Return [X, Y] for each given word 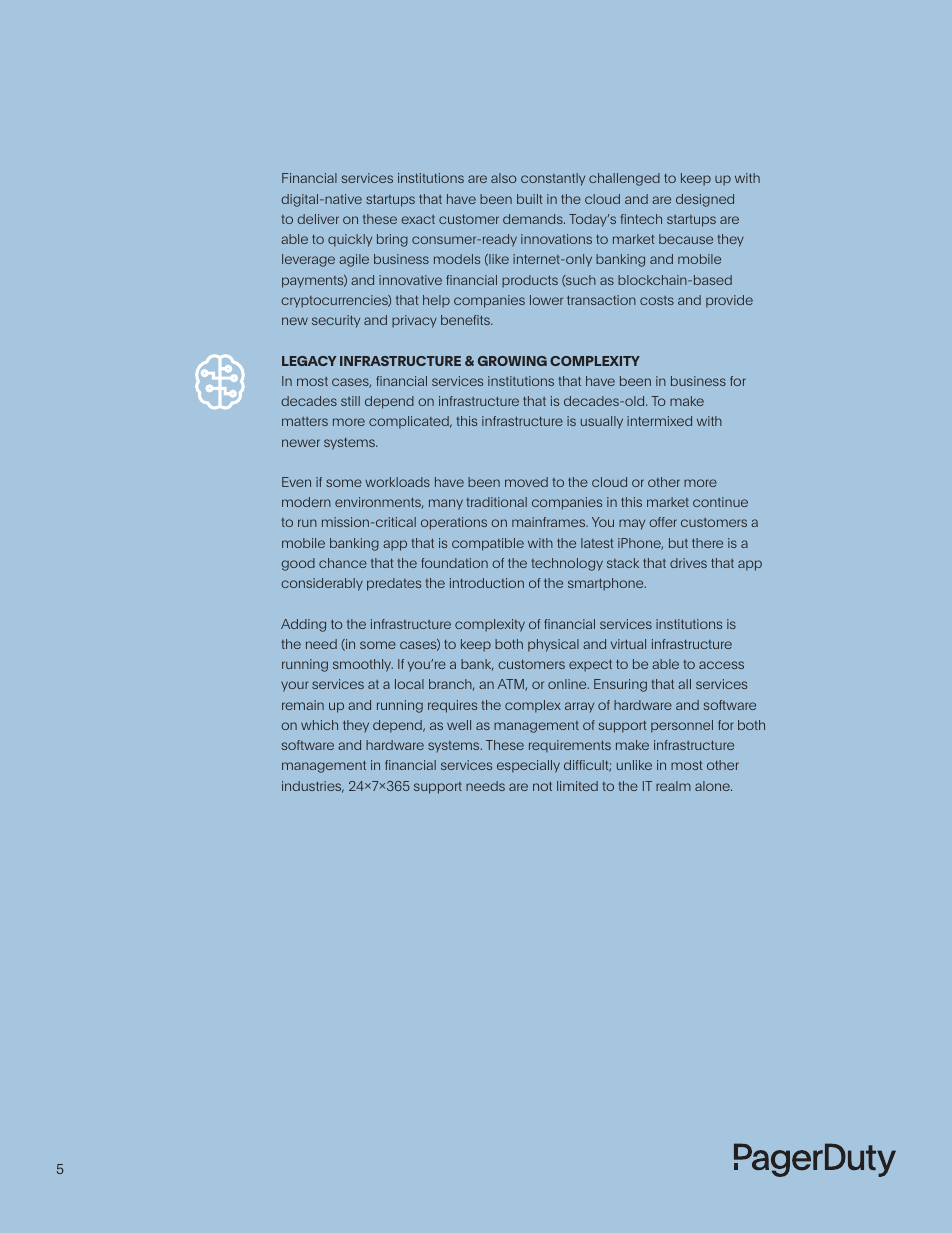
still [350, 401]
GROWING [512, 361]
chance [343, 563]
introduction [487, 583]
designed [705, 200]
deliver [318, 219]
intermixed [659, 421]
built [529, 199]
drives [688, 563]
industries [313, 787]
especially [528, 766]
